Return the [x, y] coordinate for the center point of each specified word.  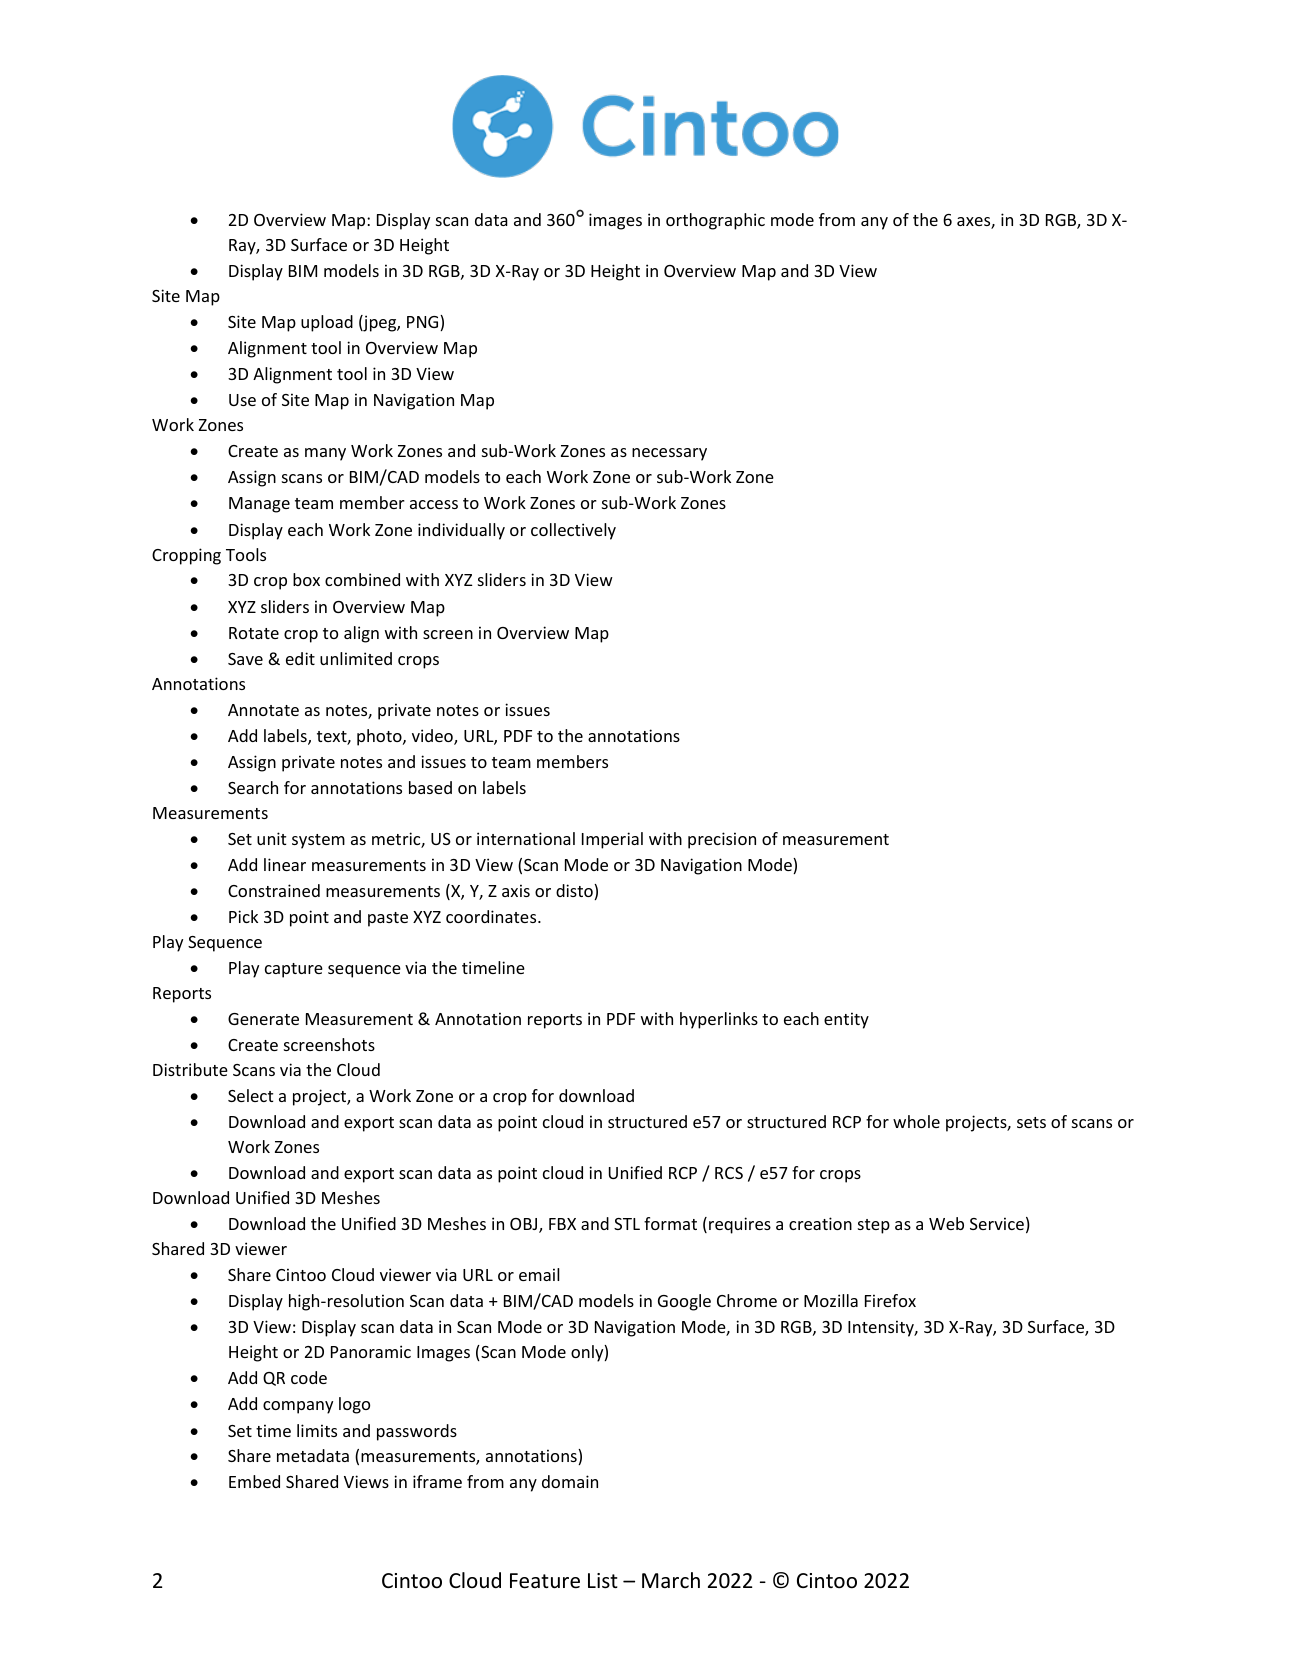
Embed [254, 1481]
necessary [669, 454]
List [603, 1580]
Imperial [612, 840]
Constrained [274, 890]
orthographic [715, 221]
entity [846, 1020]
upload [327, 323]
